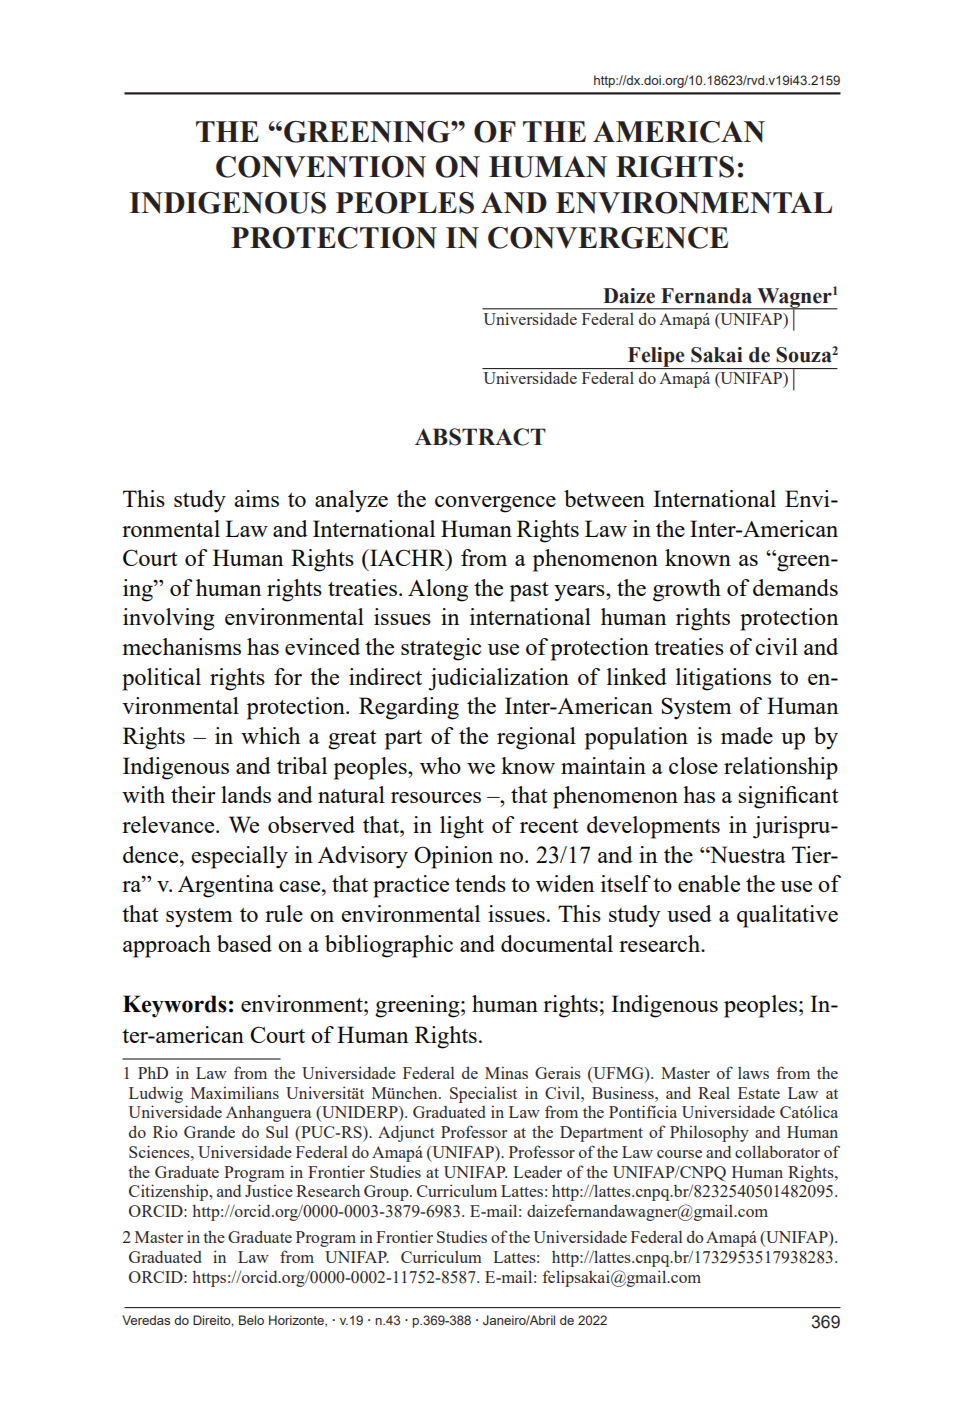 Image resolution: width=965 pixels, height=1401 pixels. Describe the element at coordinates (351, 501) in the page. I see `analyze` at that location.
